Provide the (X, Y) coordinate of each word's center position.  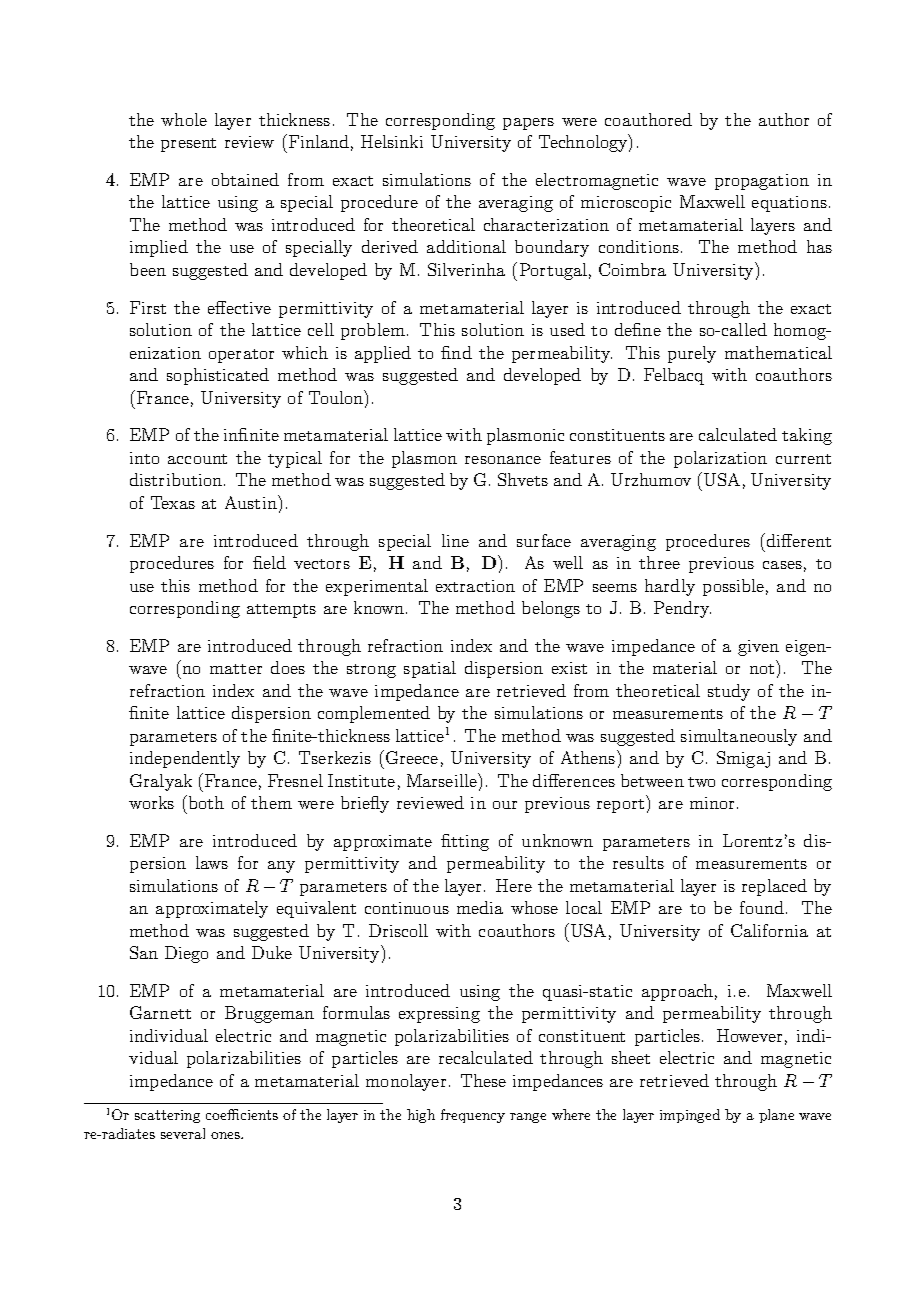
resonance (503, 460)
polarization (720, 459)
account (197, 459)
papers (528, 124)
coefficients (242, 1114)
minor (712, 803)
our (505, 805)
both (205, 802)
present (188, 145)
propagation (762, 182)
